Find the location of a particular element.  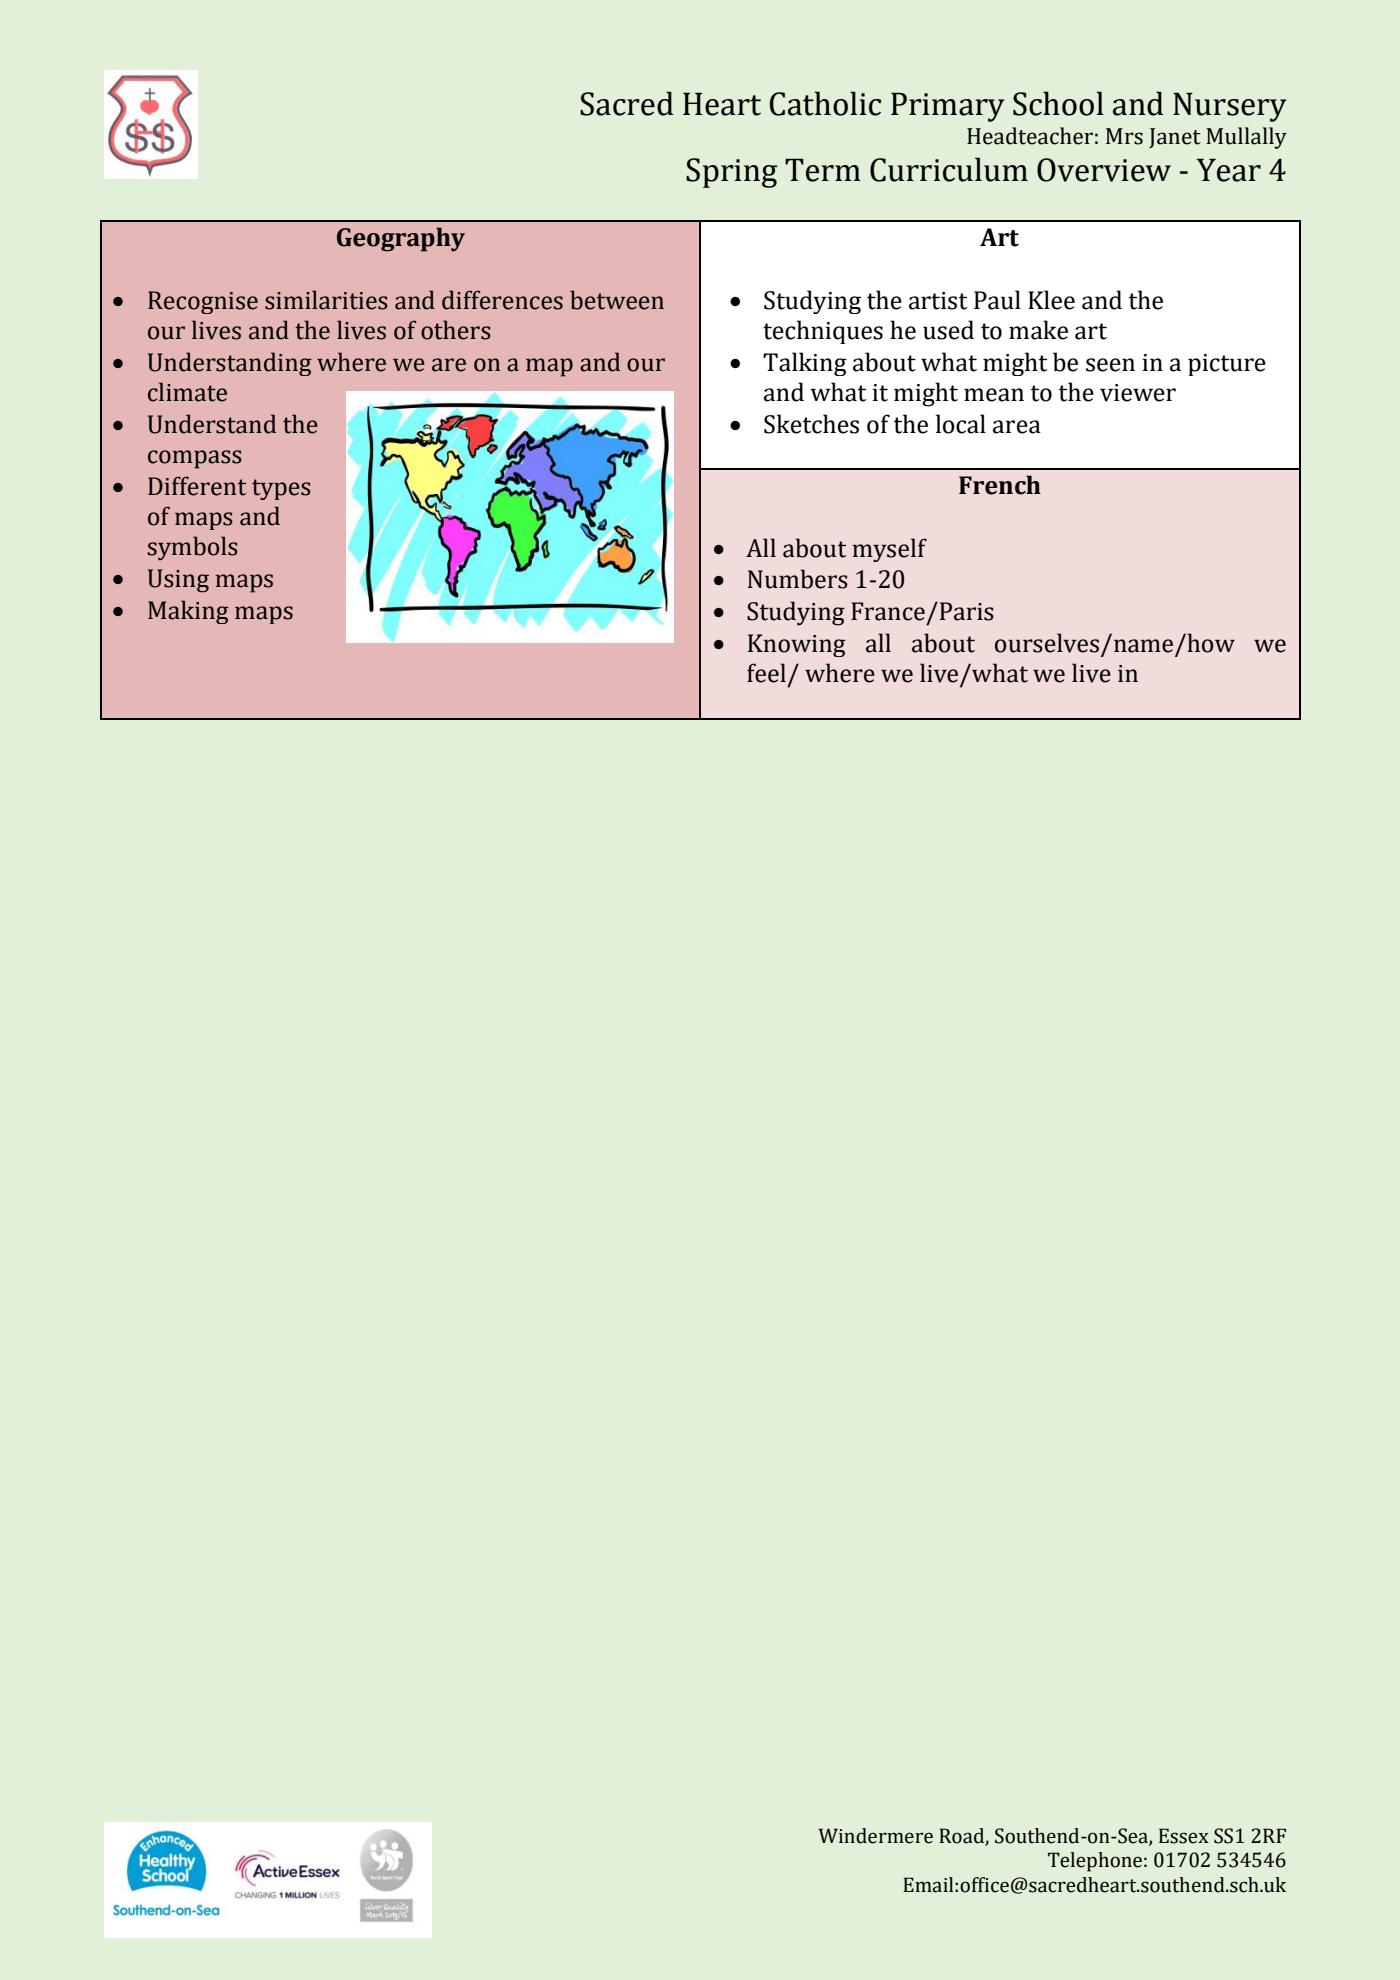

Making is located at coordinates (188, 612).
